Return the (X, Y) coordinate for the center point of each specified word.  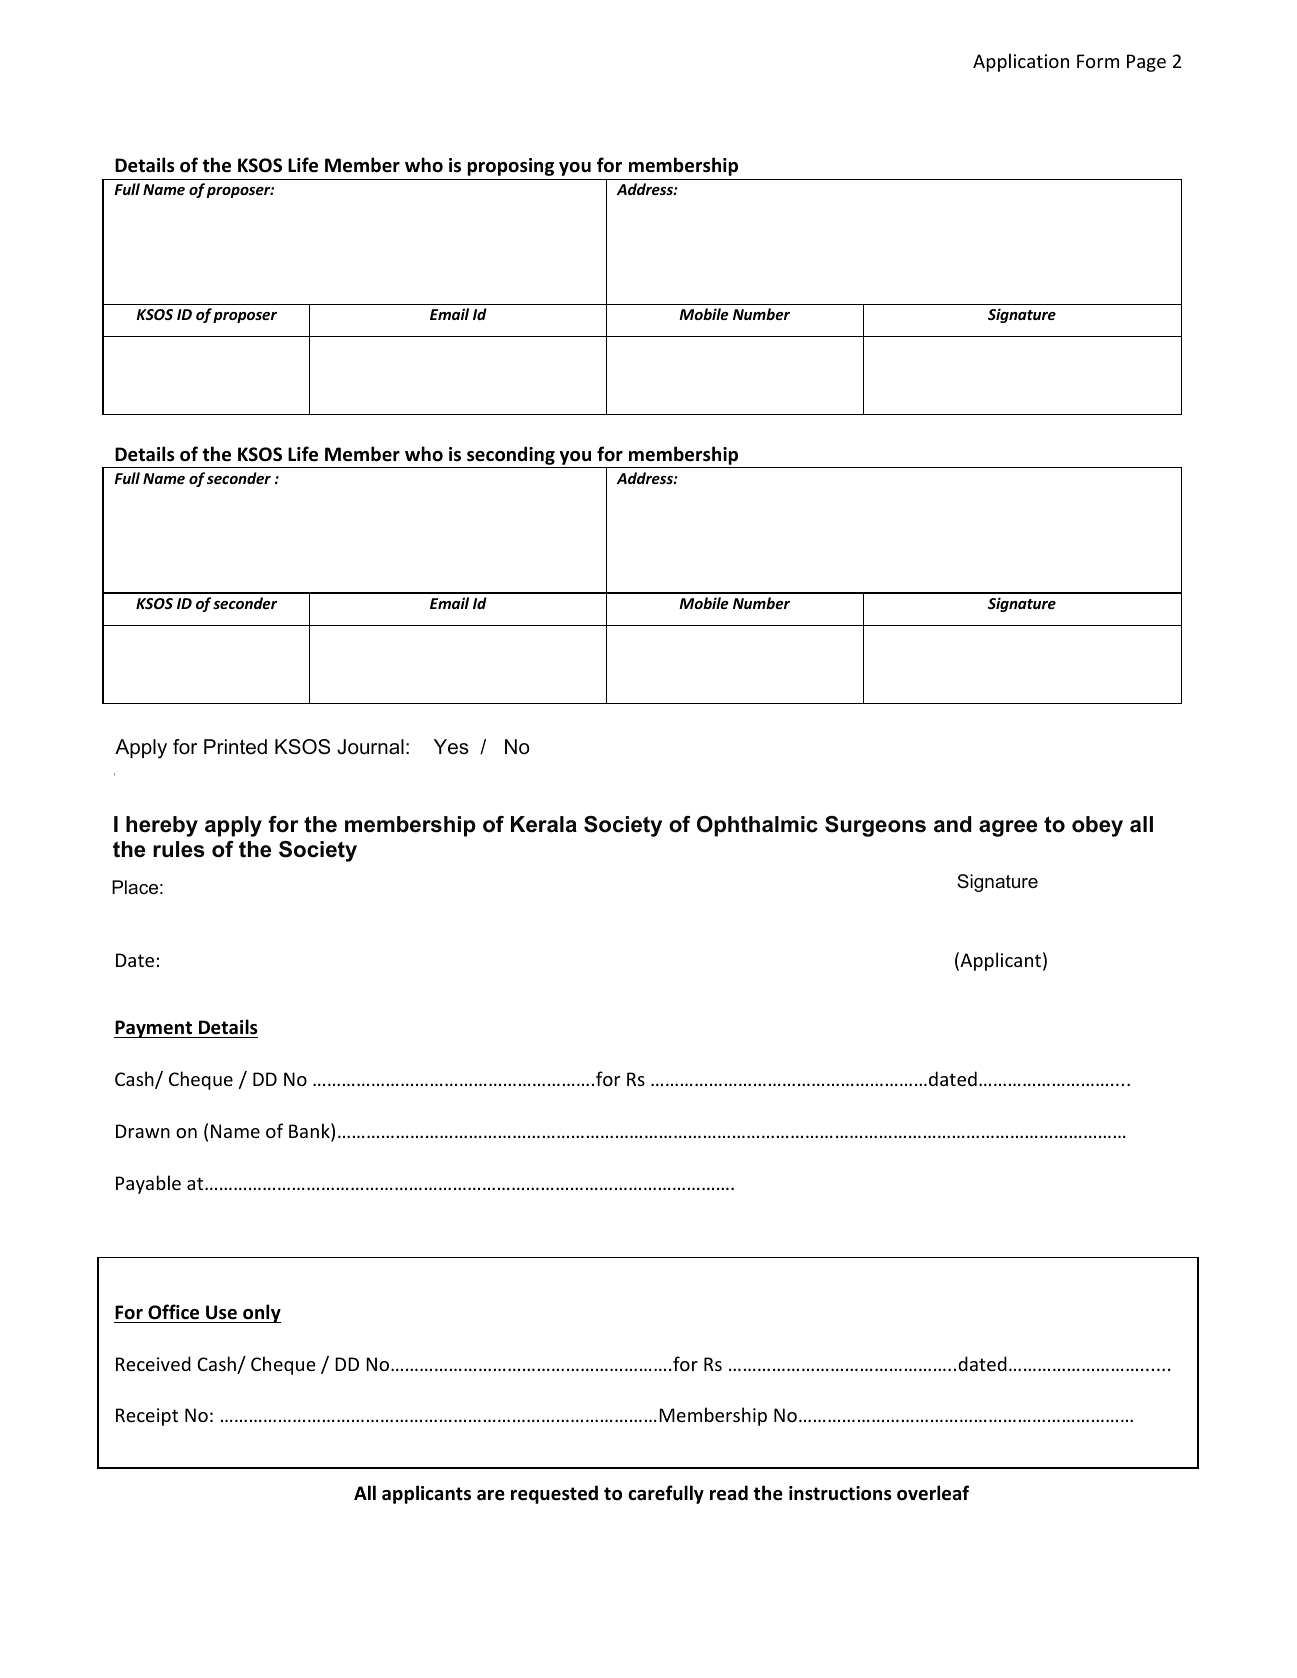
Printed (235, 747)
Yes (451, 747)
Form (1098, 61)
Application (1021, 62)
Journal (370, 747)
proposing (510, 167)
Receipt (147, 1417)
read (729, 1493)
